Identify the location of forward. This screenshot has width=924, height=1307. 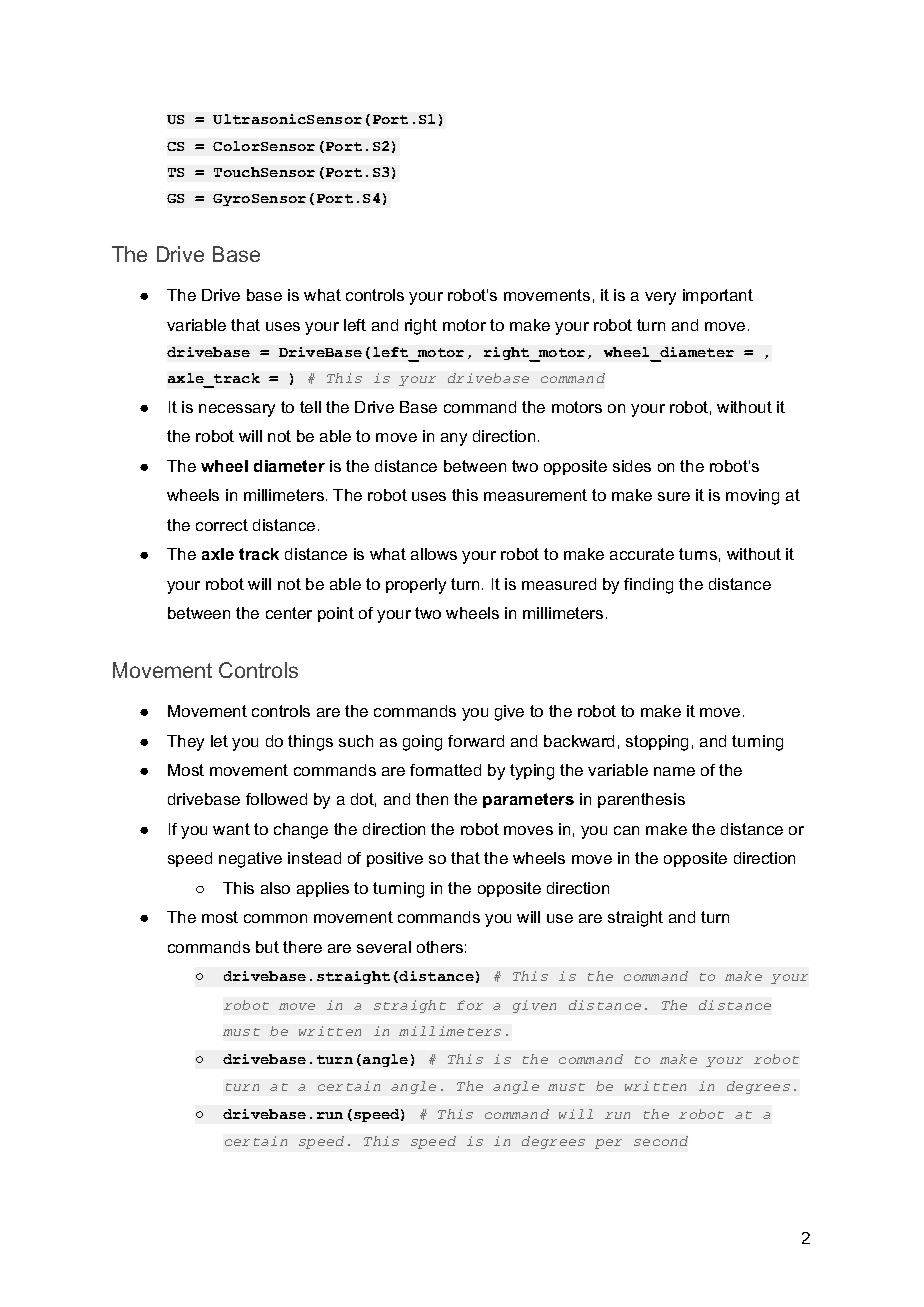
(476, 741).
